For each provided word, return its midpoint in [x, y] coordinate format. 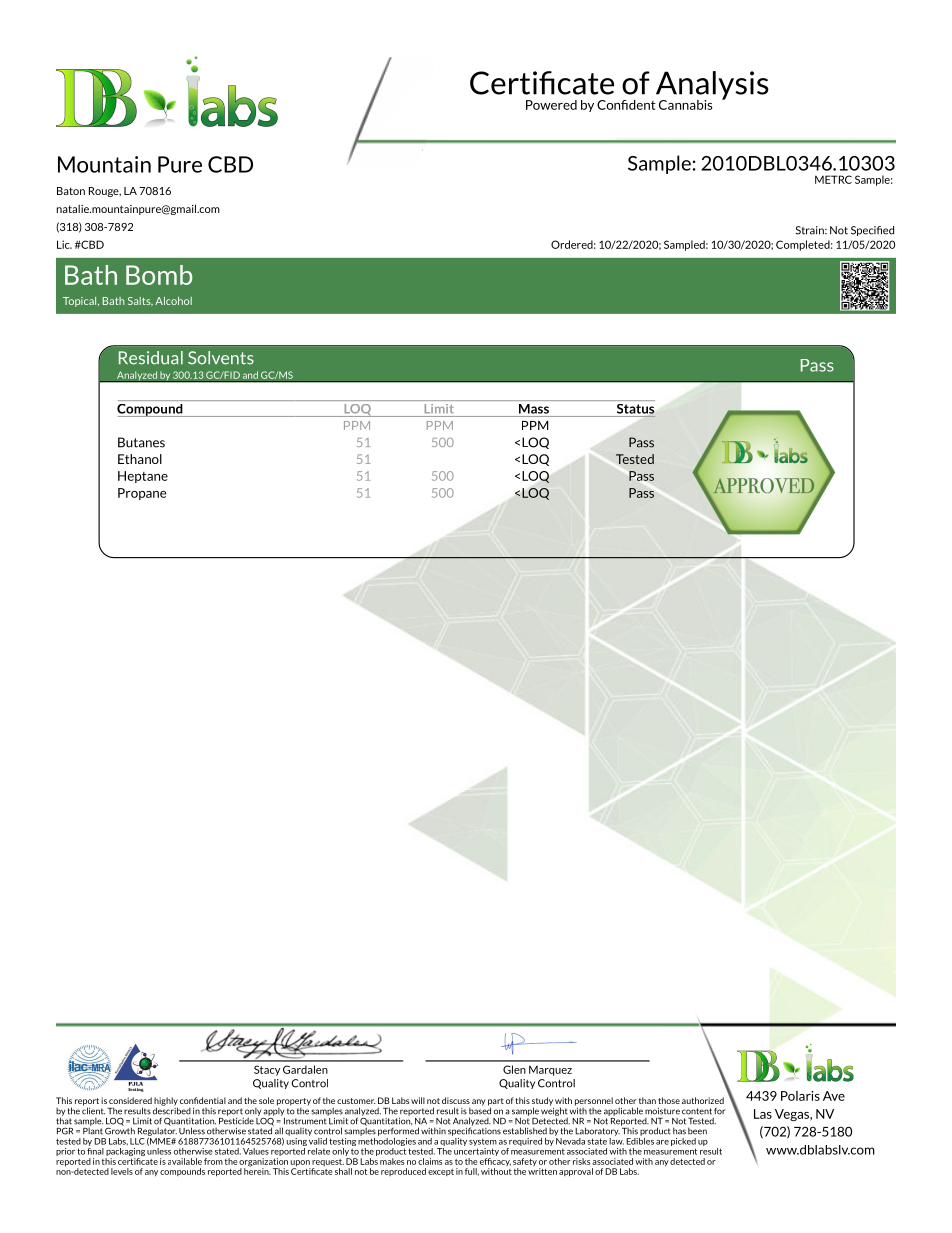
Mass [534, 409]
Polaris [800, 1096]
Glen [514, 1069]
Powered [551, 105]
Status [635, 409]
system [483, 1142]
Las [763, 1114]
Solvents [221, 358]
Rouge [105, 192]
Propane [142, 494]
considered [130, 1100]
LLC [137, 1141]
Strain [811, 230]
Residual [151, 358]
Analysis [711, 86]
